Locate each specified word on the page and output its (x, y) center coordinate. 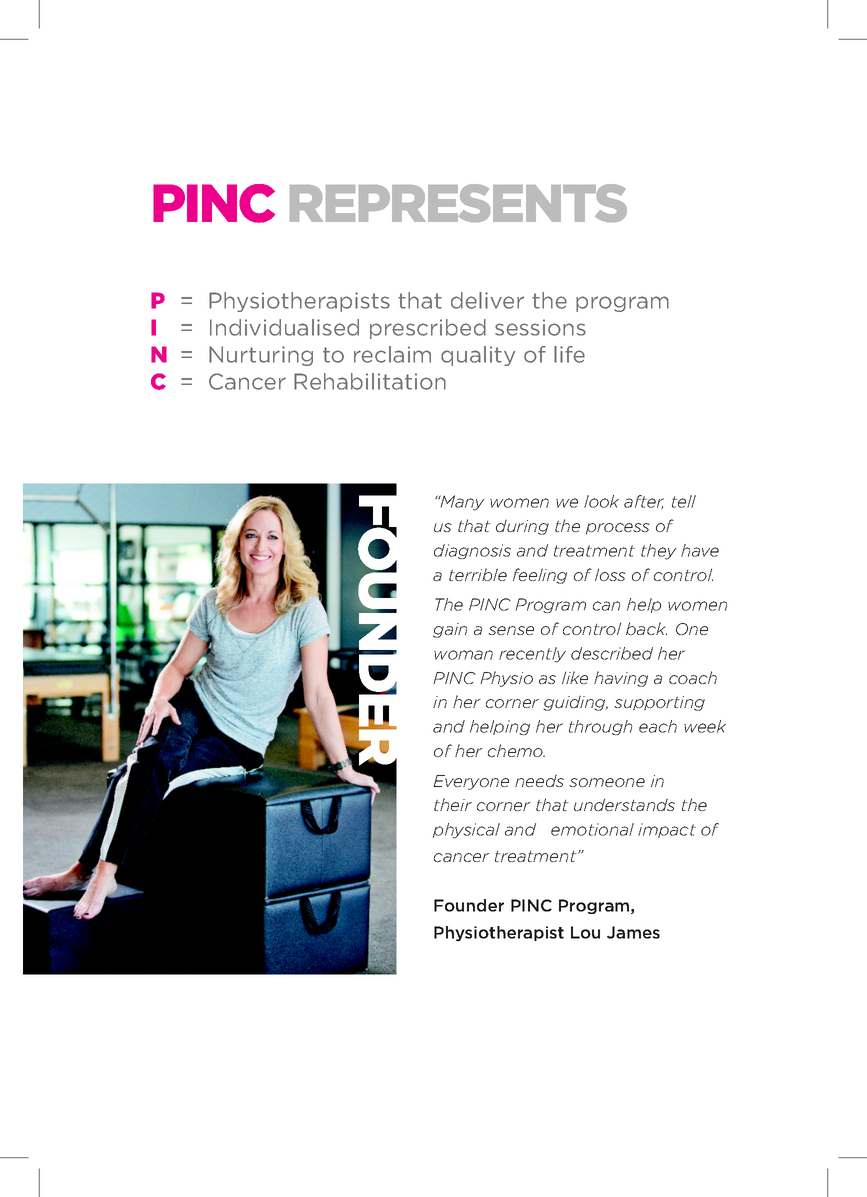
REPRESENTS (458, 203)
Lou (585, 932)
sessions (540, 327)
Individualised (284, 327)
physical (466, 831)
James (633, 932)
